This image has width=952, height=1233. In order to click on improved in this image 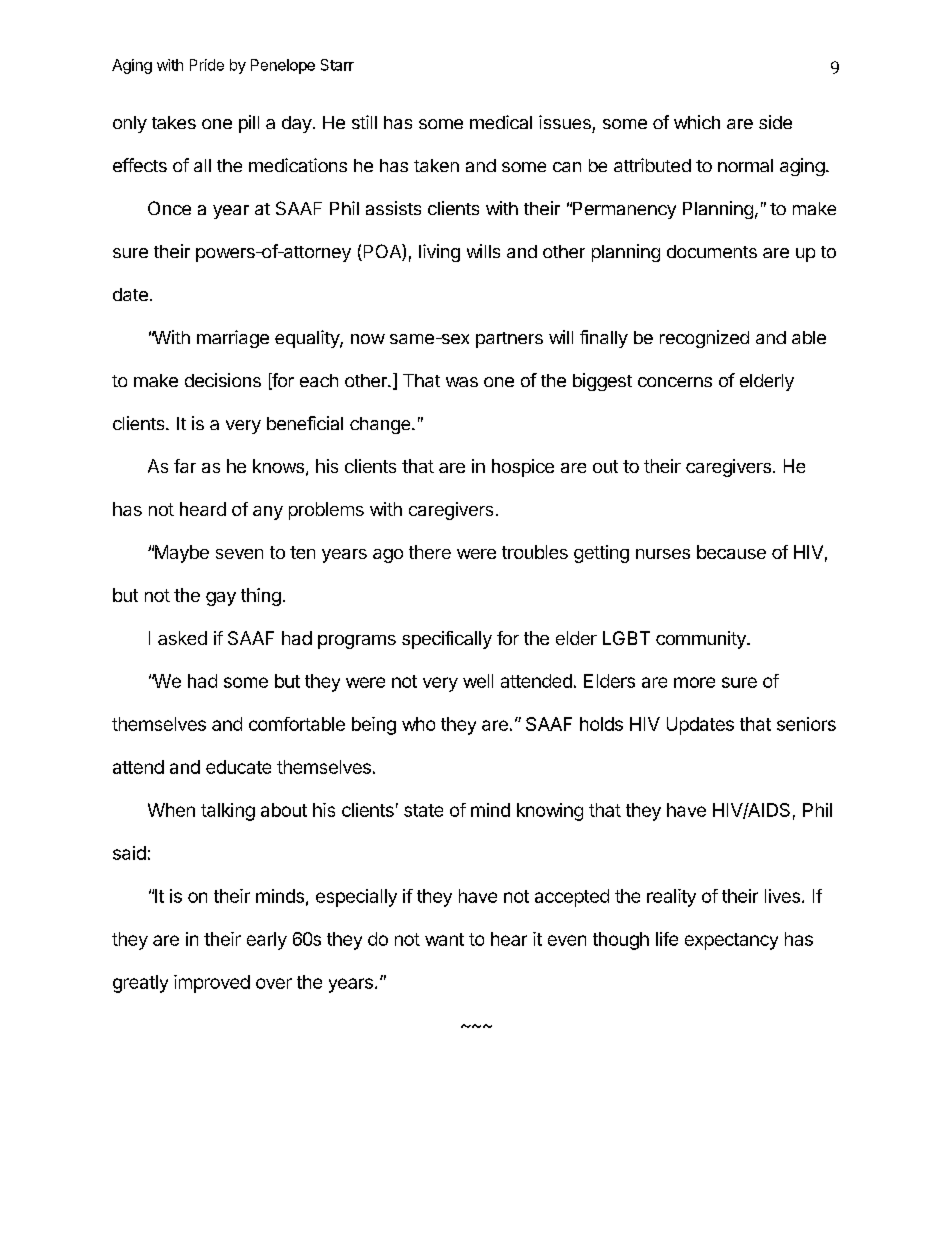, I will do `click(212, 984)`.
